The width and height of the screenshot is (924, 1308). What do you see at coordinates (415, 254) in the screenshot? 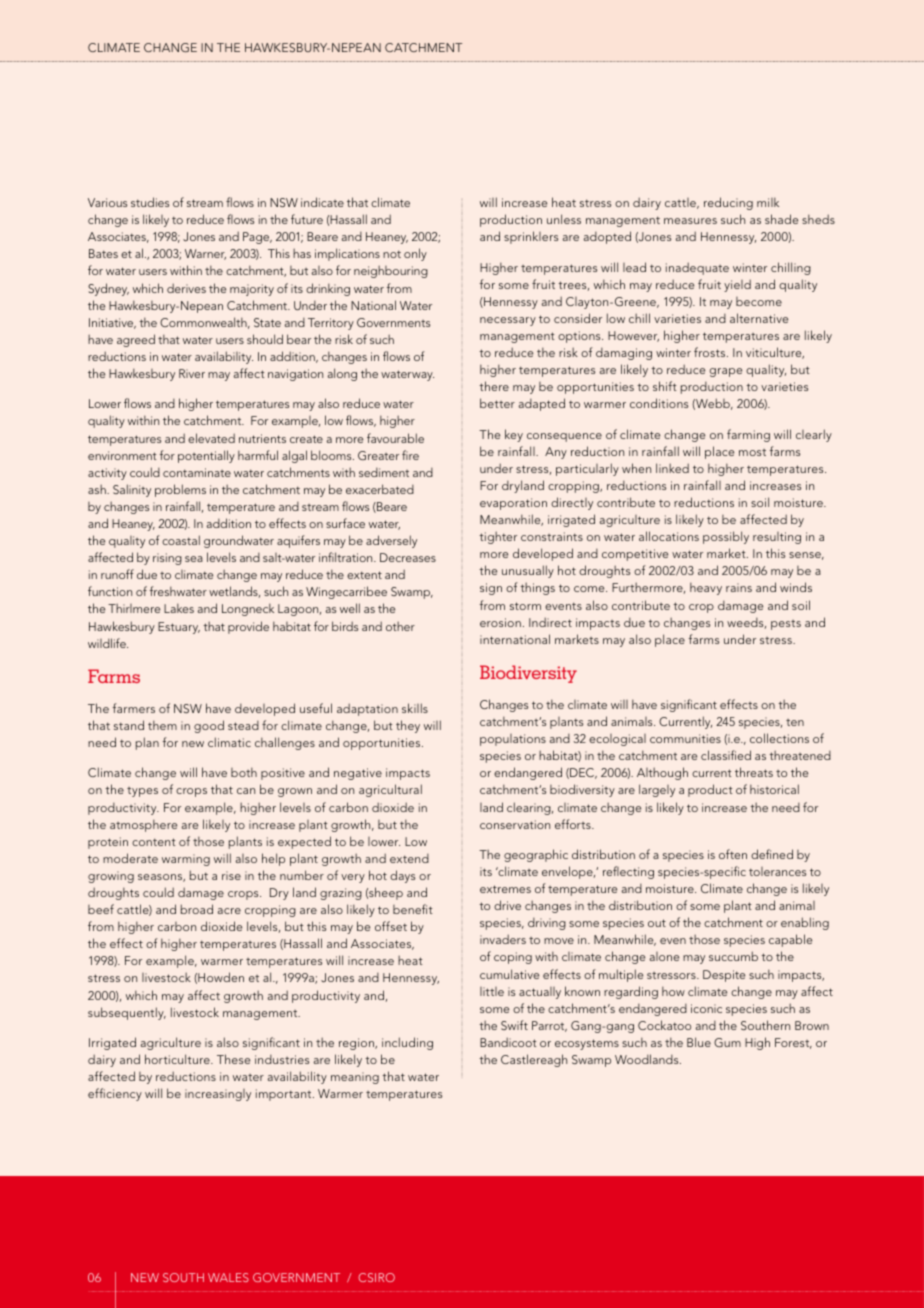
I see `only` at bounding box center [415, 254].
